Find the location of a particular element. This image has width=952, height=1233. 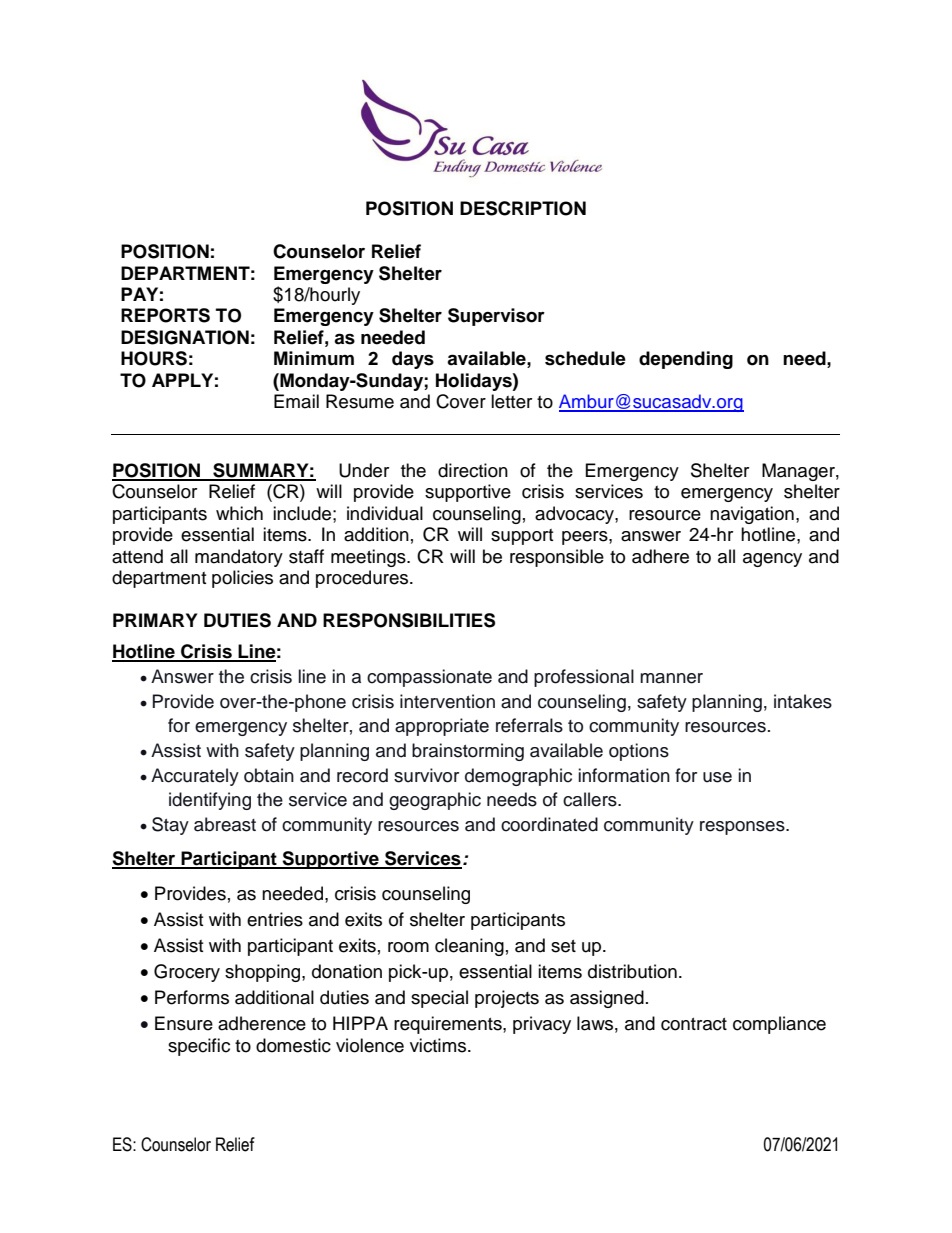

requirements is located at coordinates (449, 1025).
